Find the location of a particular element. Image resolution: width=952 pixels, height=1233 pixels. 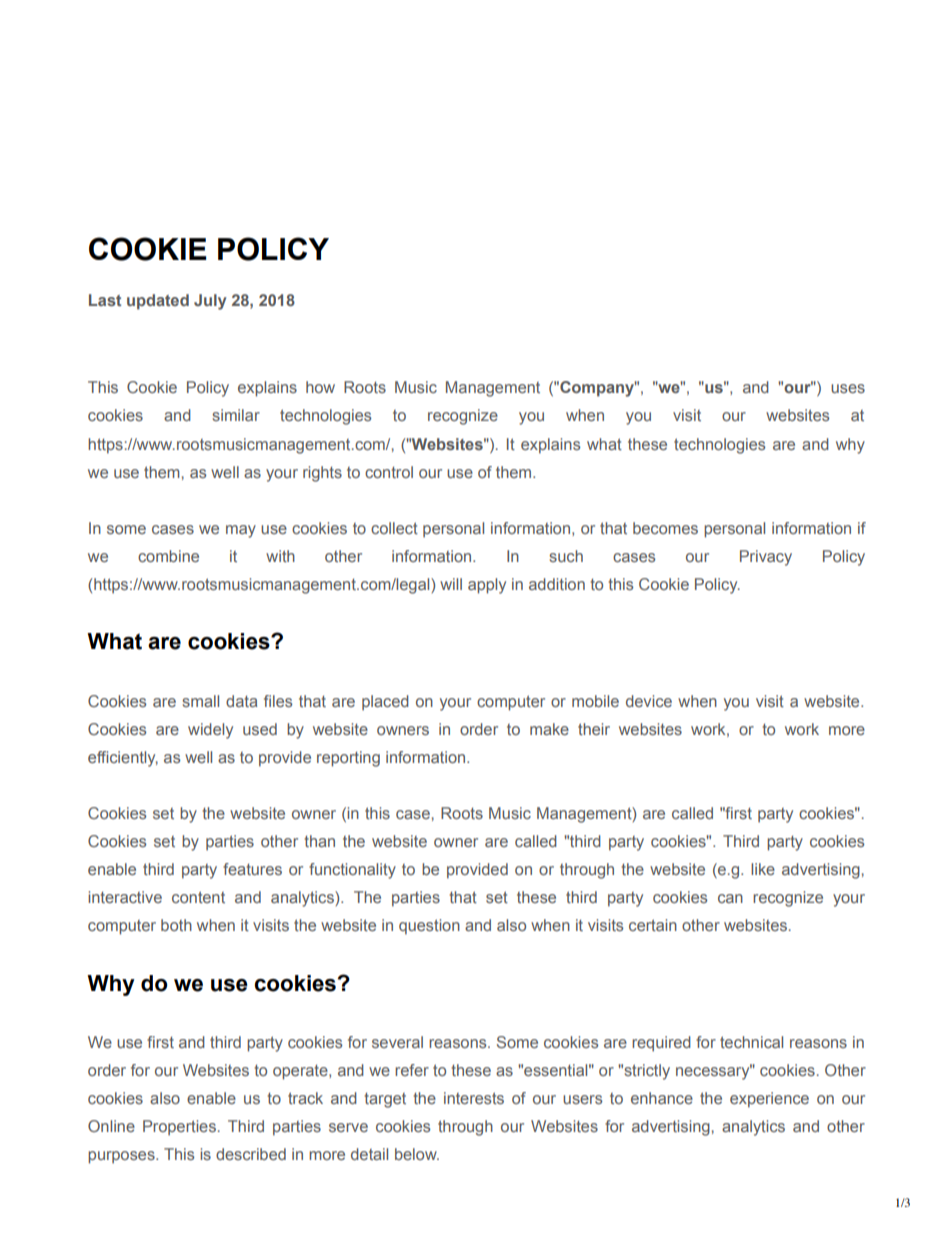

July is located at coordinates (210, 302).
